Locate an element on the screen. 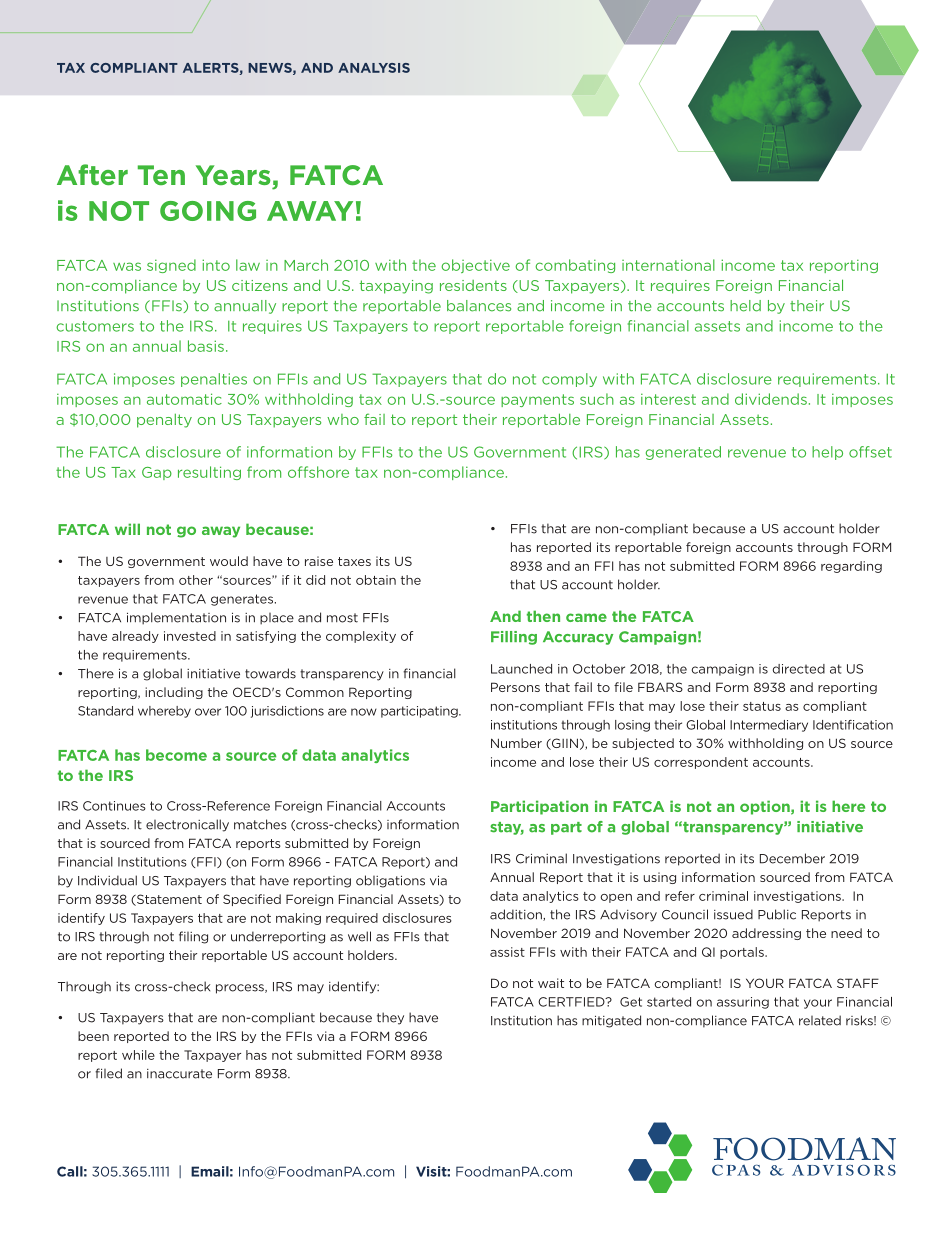 Image resolution: width=952 pixels, height=1233 pixels. Ten is located at coordinates (161, 175).
